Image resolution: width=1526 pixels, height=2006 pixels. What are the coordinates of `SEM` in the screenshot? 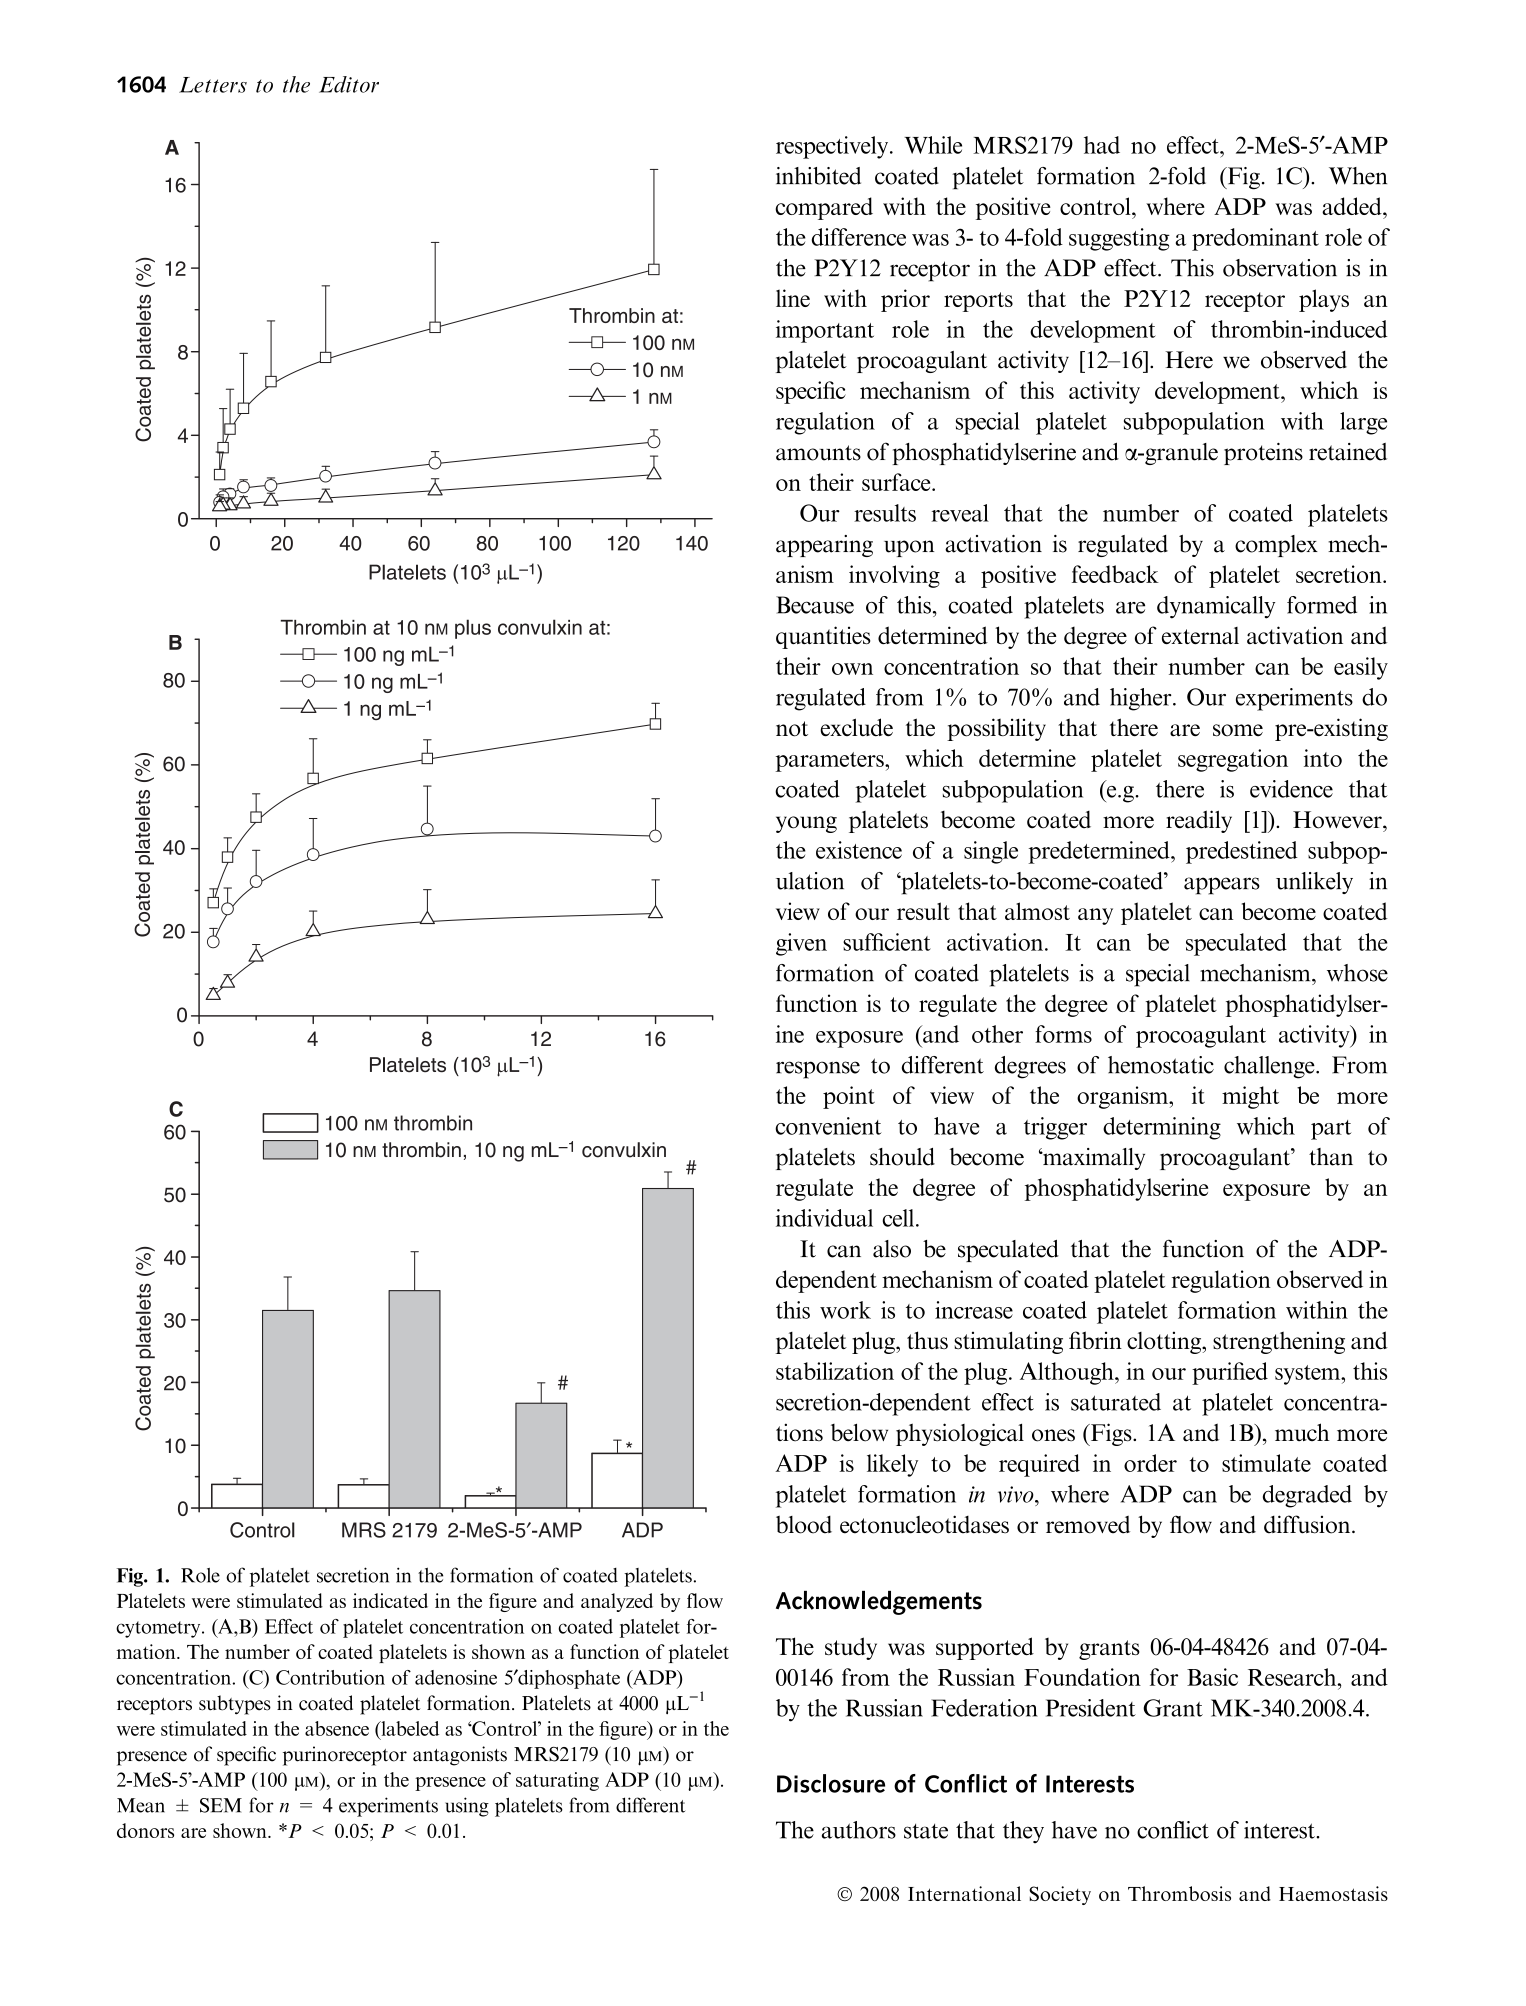 It's located at (221, 1805).
